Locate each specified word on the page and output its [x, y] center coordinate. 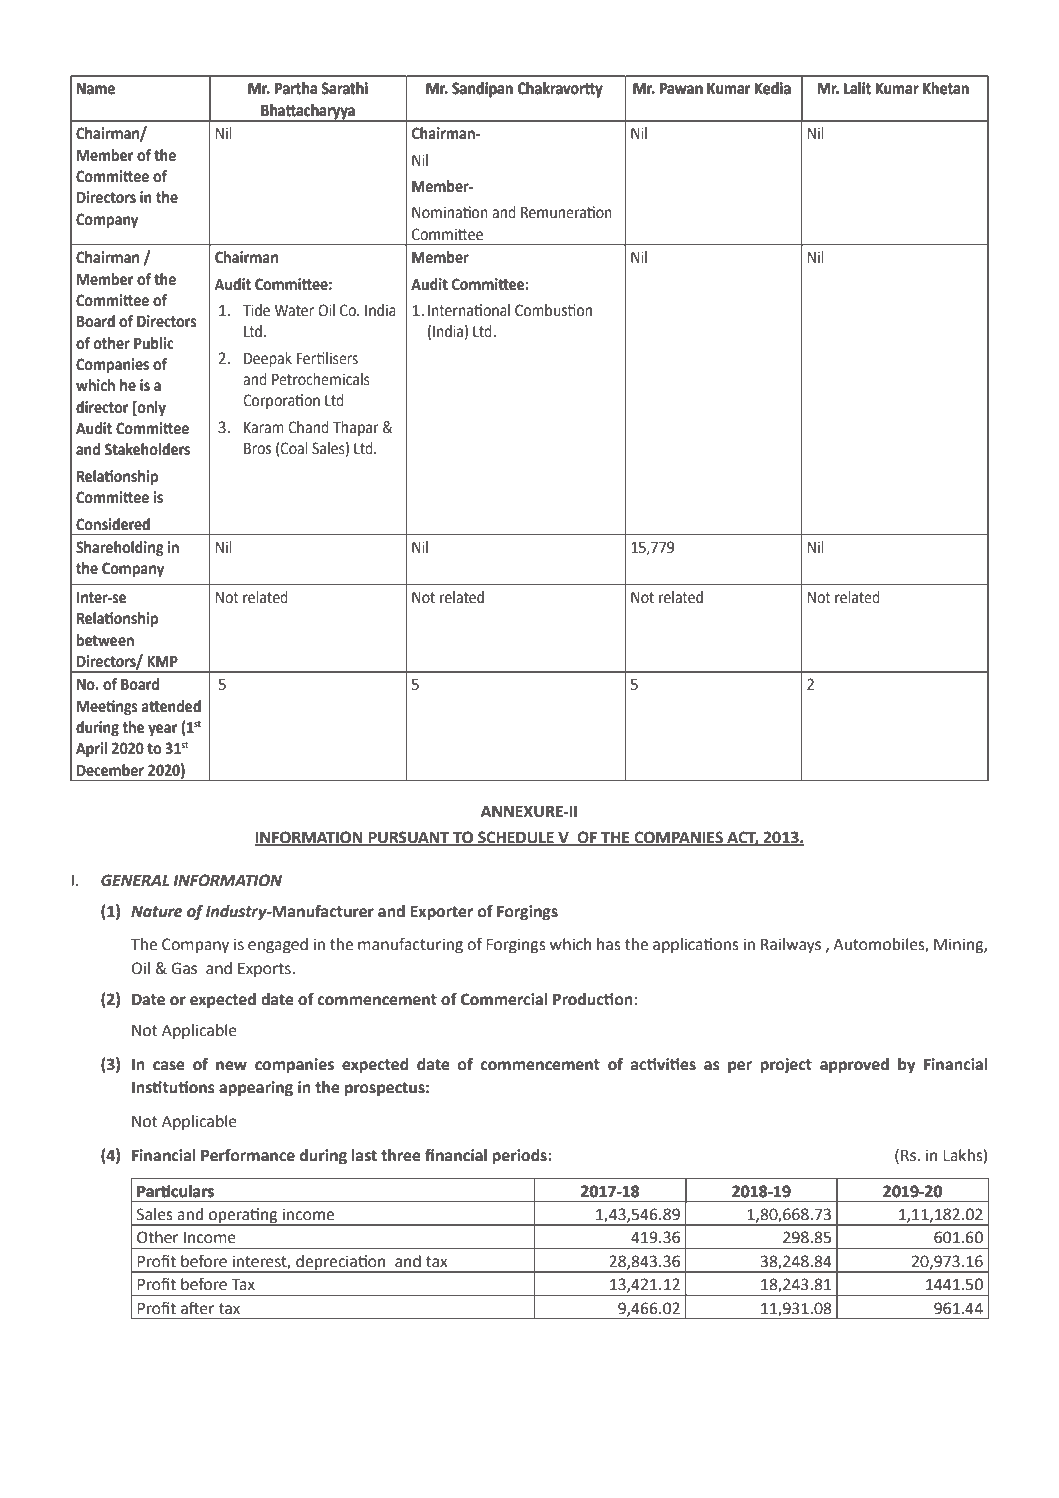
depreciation [341, 1264]
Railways [791, 946]
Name [96, 89]
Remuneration [566, 212]
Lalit [857, 88]
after [198, 1308]
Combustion [553, 310]
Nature [156, 912]
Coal [293, 449]
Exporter [441, 913]
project [786, 1066]
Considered [113, 524]
